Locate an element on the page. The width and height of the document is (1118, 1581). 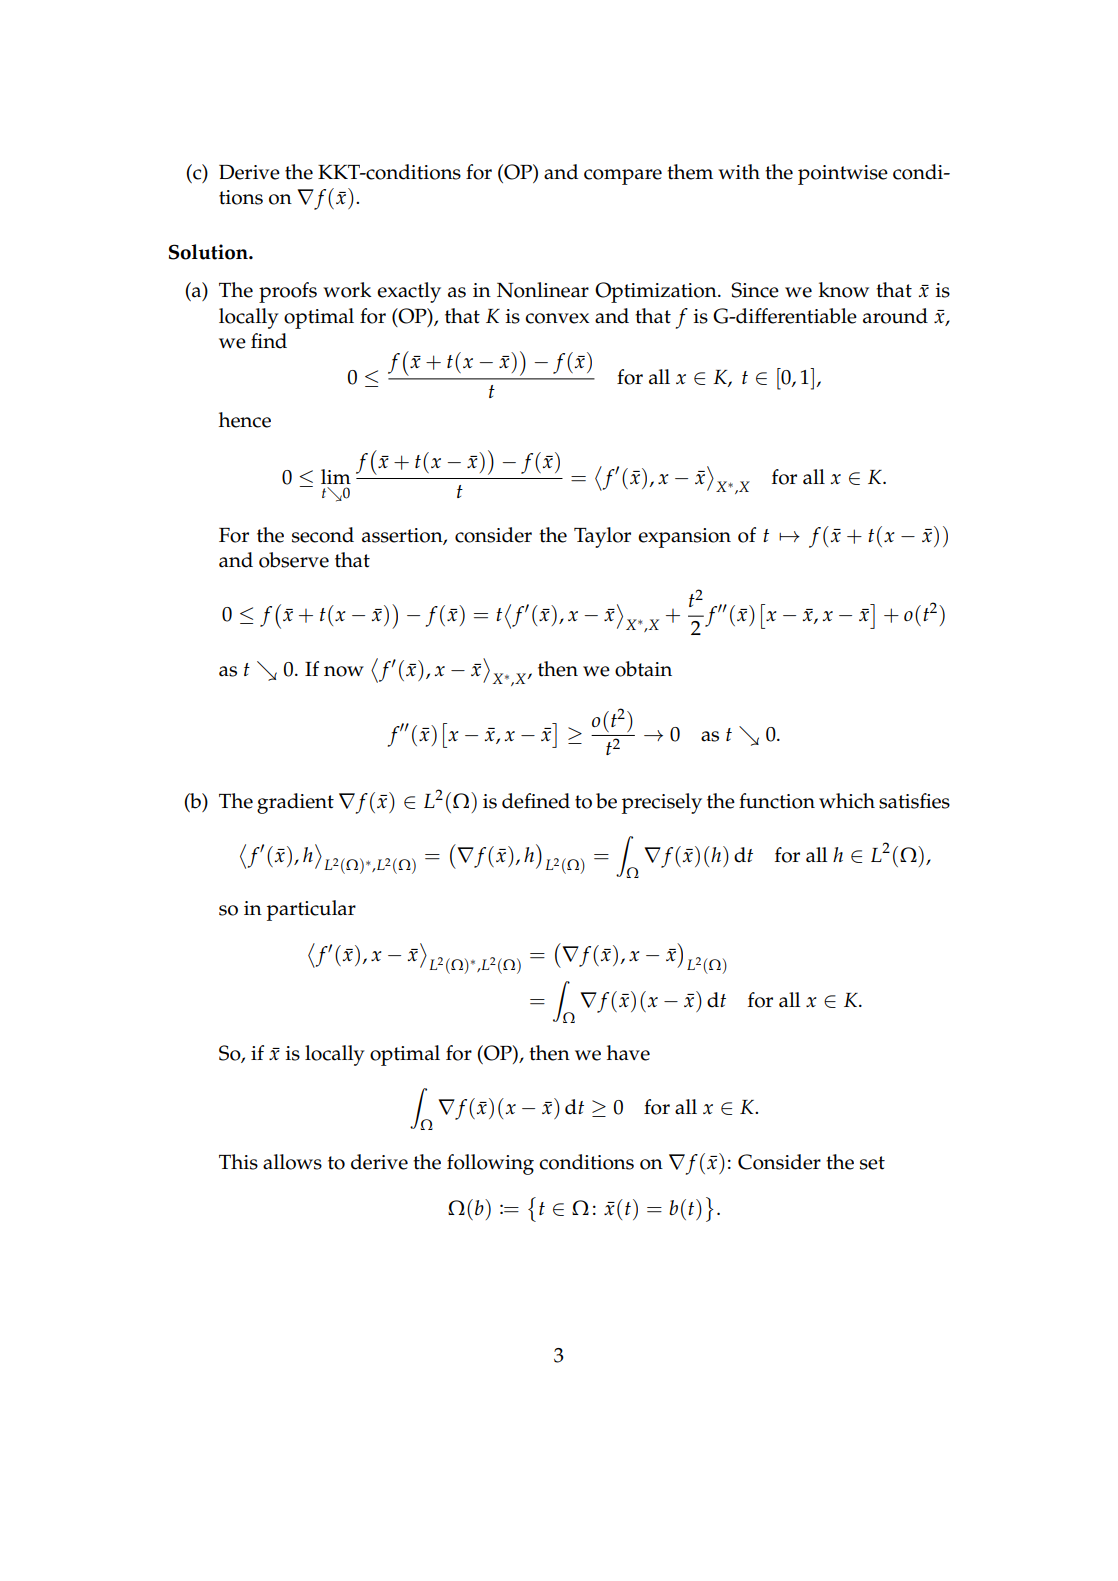
allows is located at coordinates (292, 1162).
